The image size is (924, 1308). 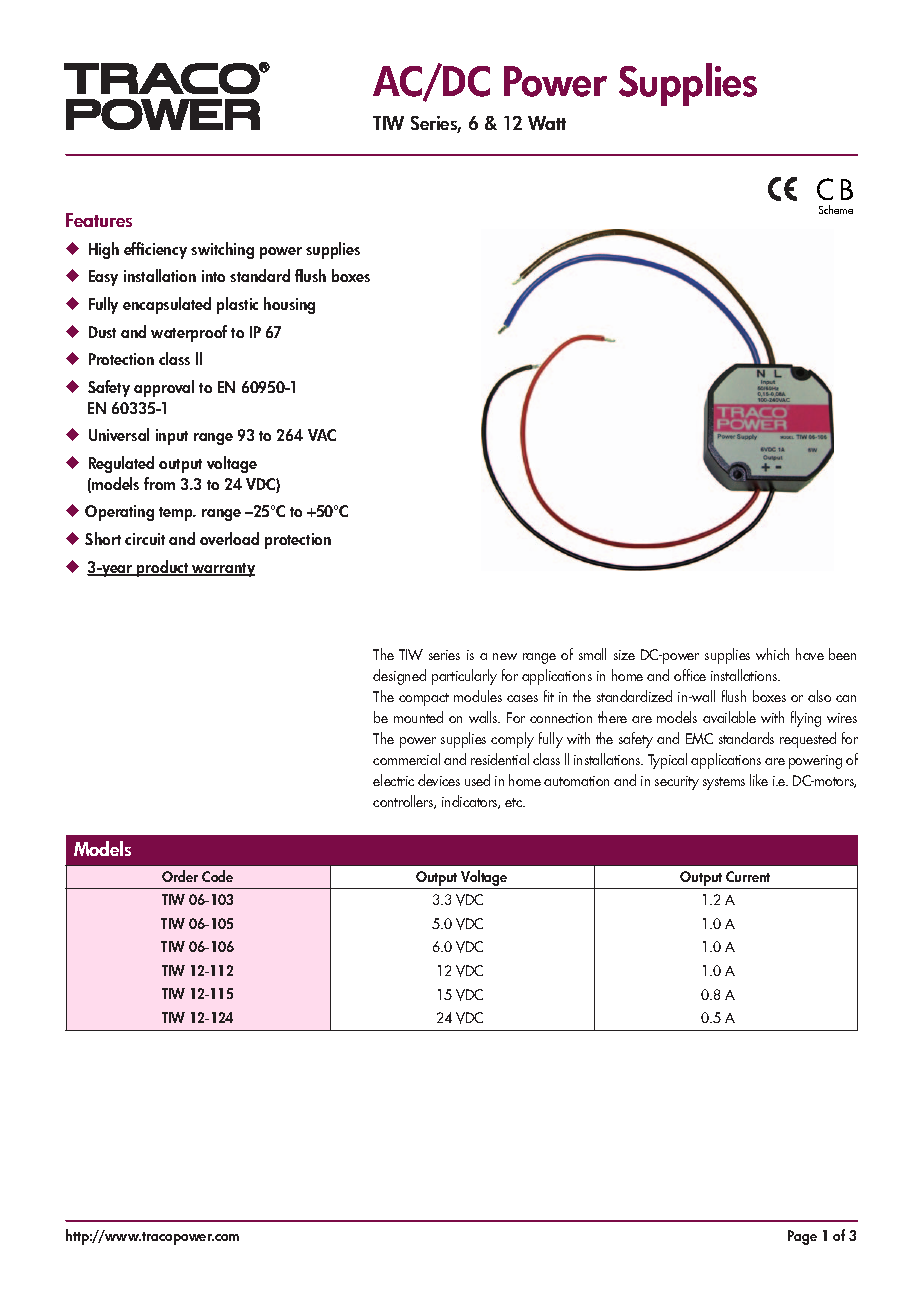 What do you see at coordinates (180, 876) in the screenshot?
I see `Order` at bounding box center [180, 876].
